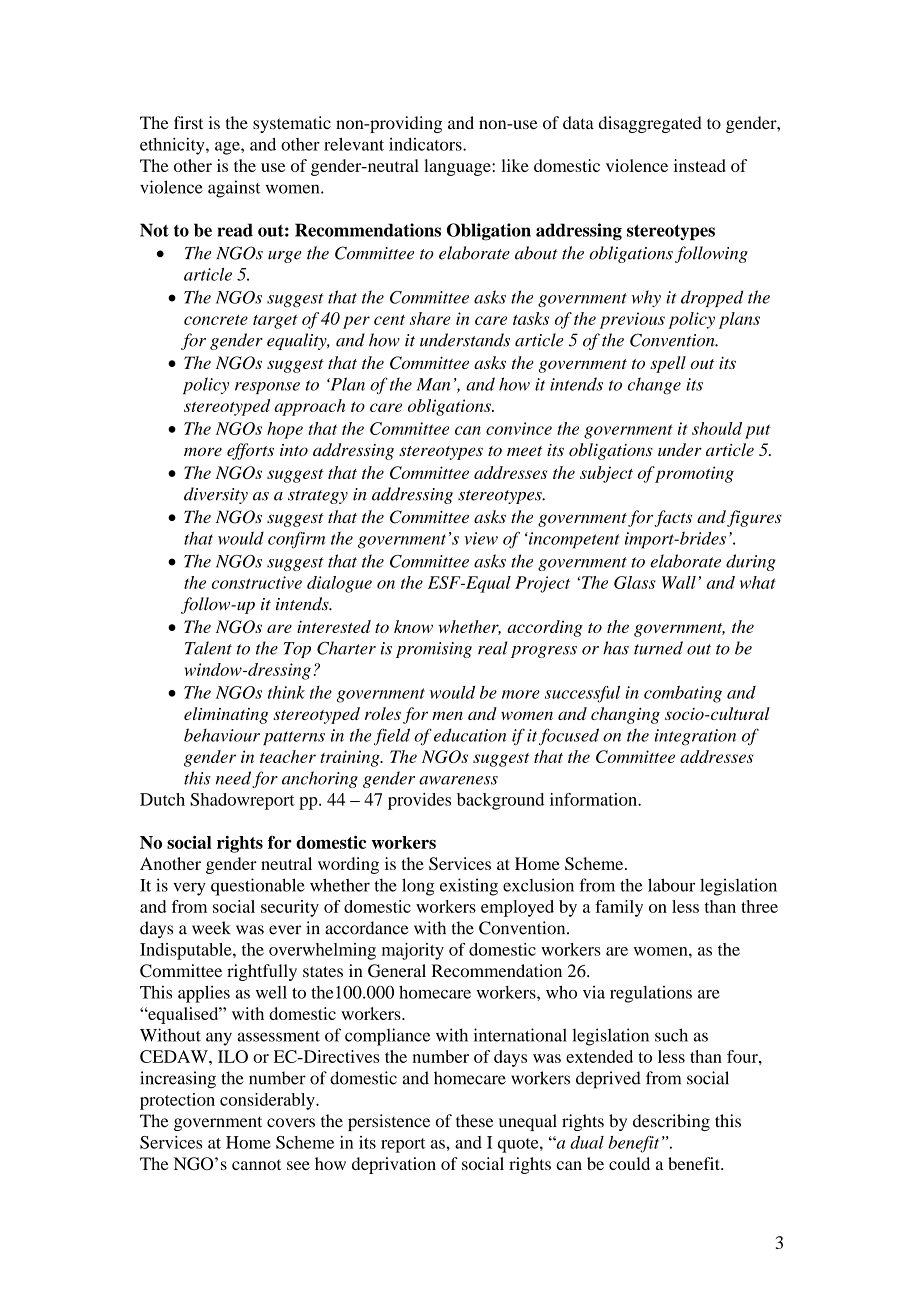  I want to click on cannot, so click(256, 1165).
